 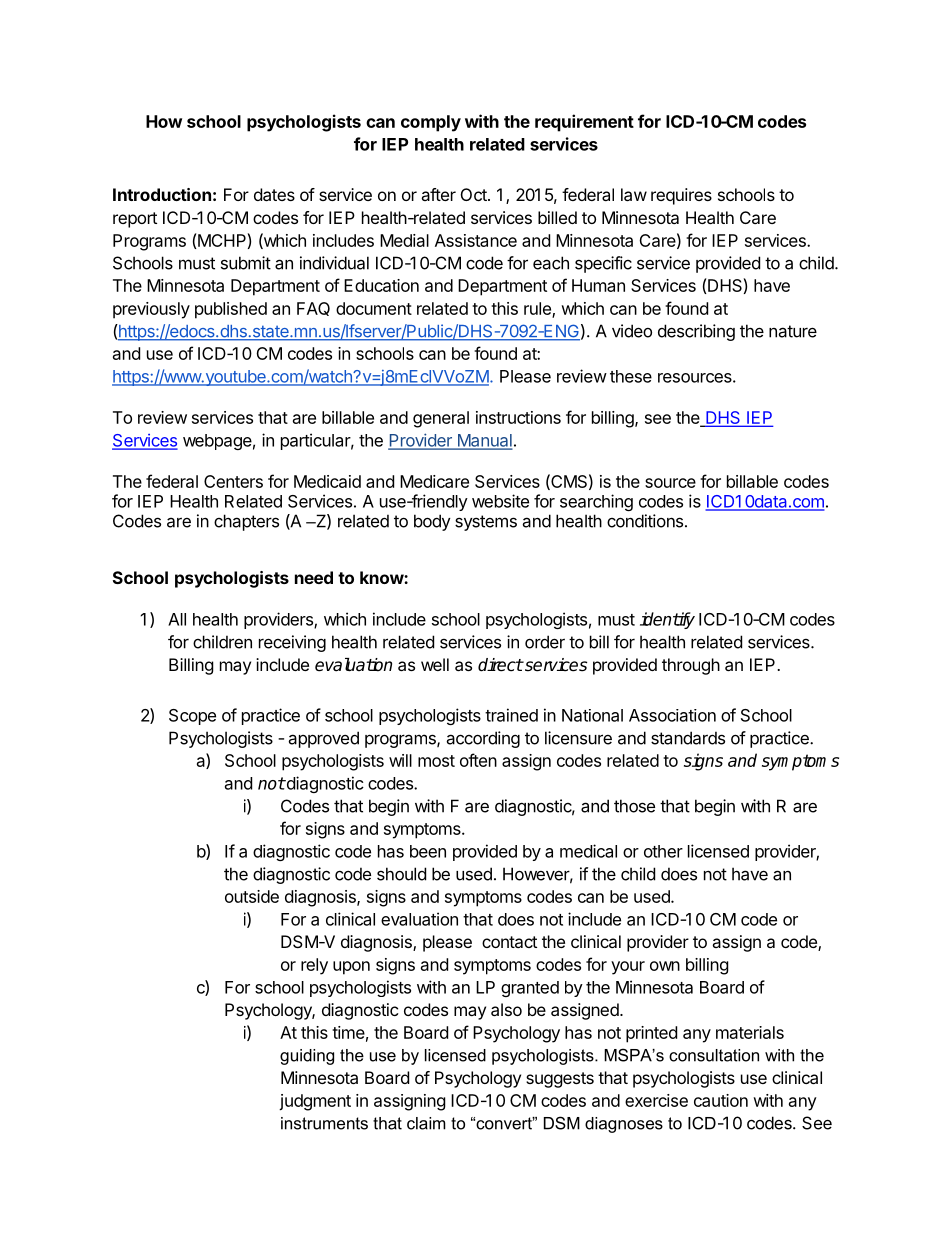 I want to click on caution, so click(x=721, y=1100).
